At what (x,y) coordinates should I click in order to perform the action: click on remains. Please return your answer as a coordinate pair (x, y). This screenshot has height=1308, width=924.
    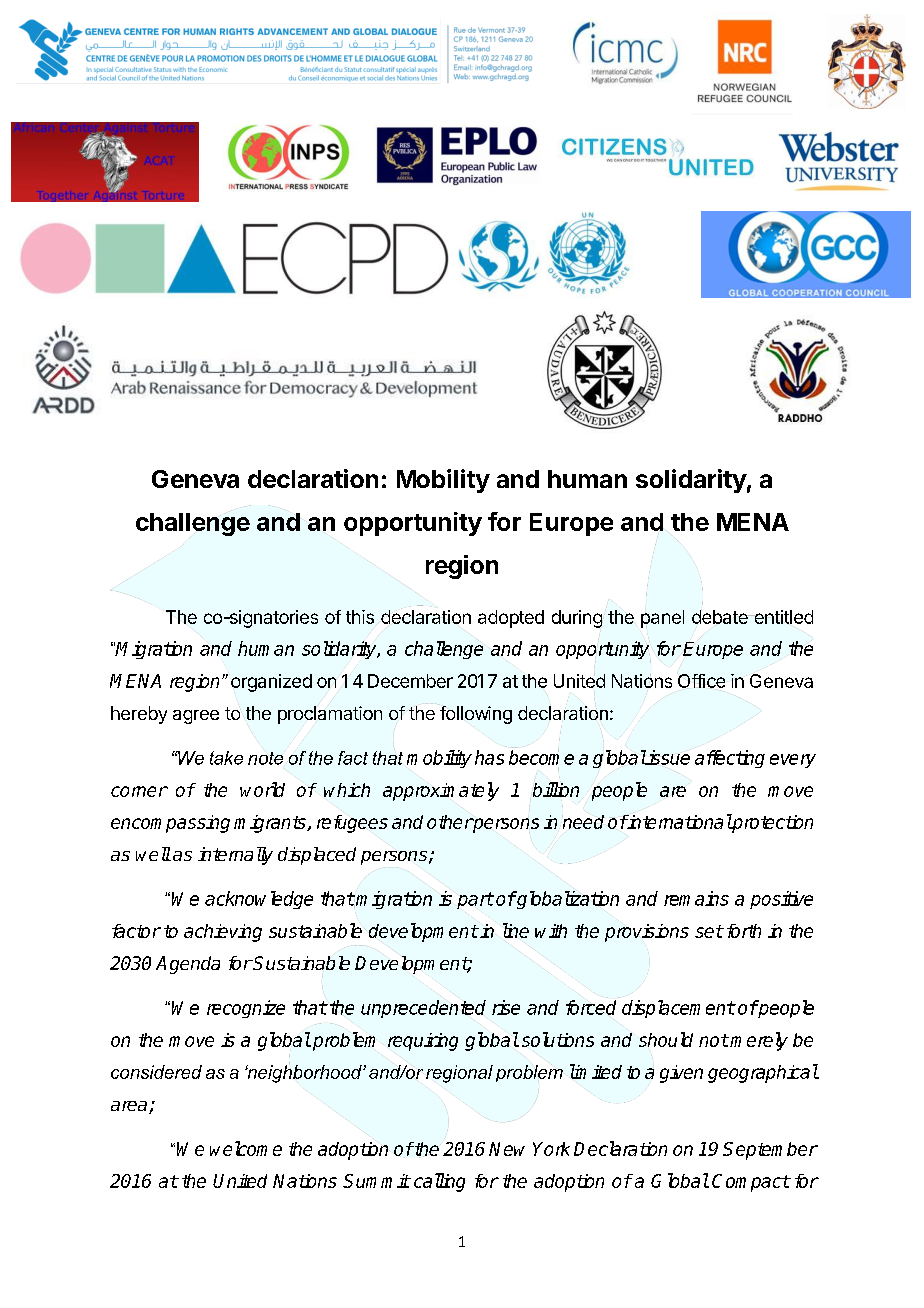
    Looking at the image, I should click on (696, 898).
